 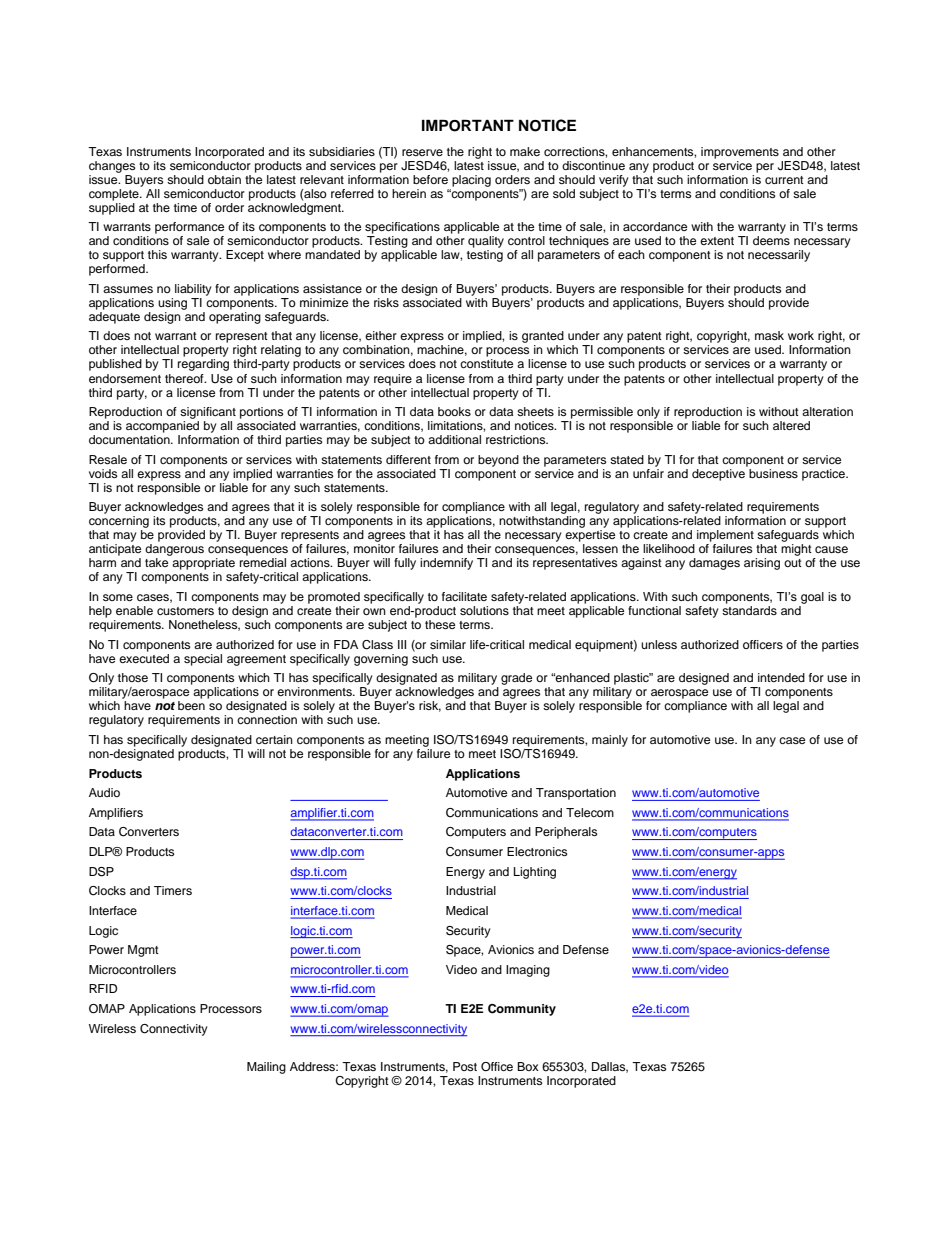 What do you see at coordinates (224, 179) in the document?
I see `obtain` at bounding box center [224, 179].
